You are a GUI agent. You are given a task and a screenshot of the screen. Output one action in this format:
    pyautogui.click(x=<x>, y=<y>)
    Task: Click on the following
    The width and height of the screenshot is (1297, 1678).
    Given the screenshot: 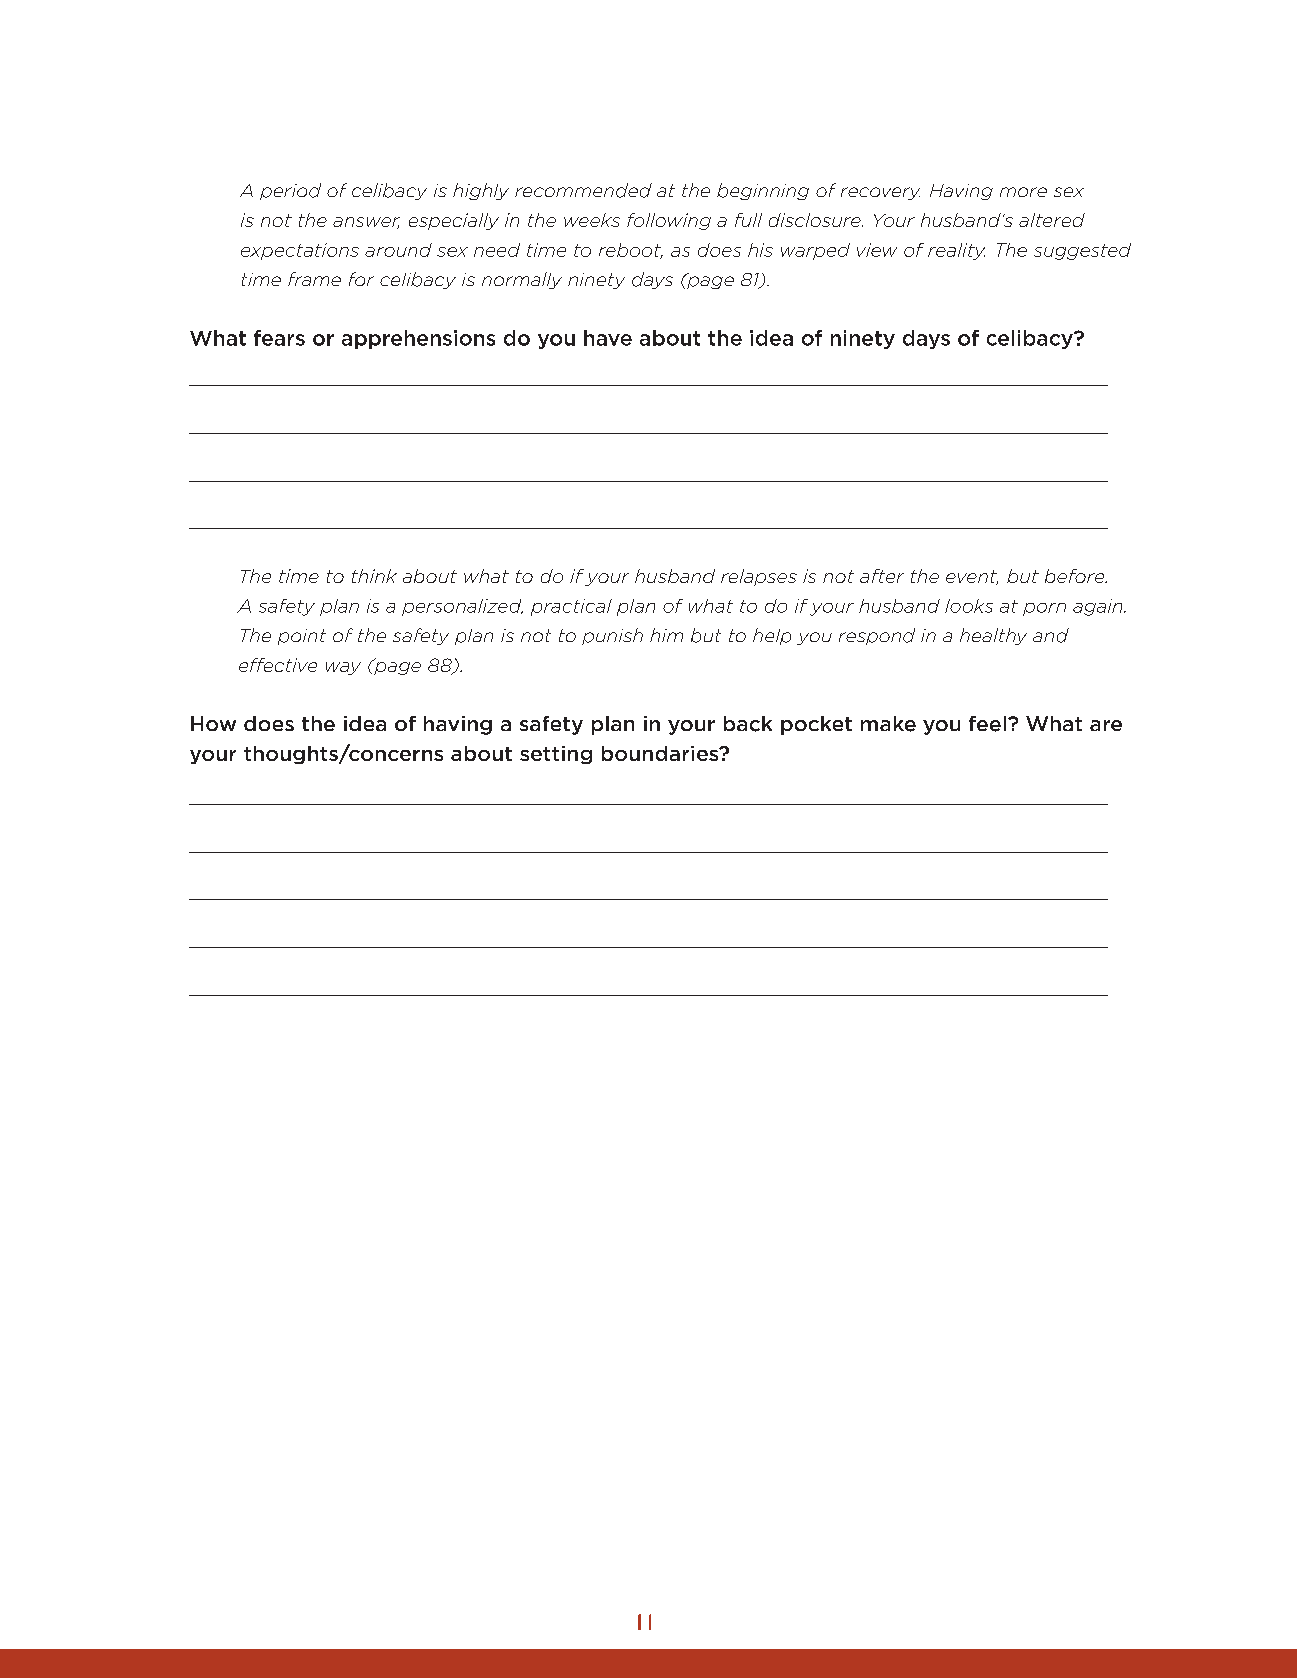 What is the action you would take?
    pyautogui.click(x=669, y=221)
